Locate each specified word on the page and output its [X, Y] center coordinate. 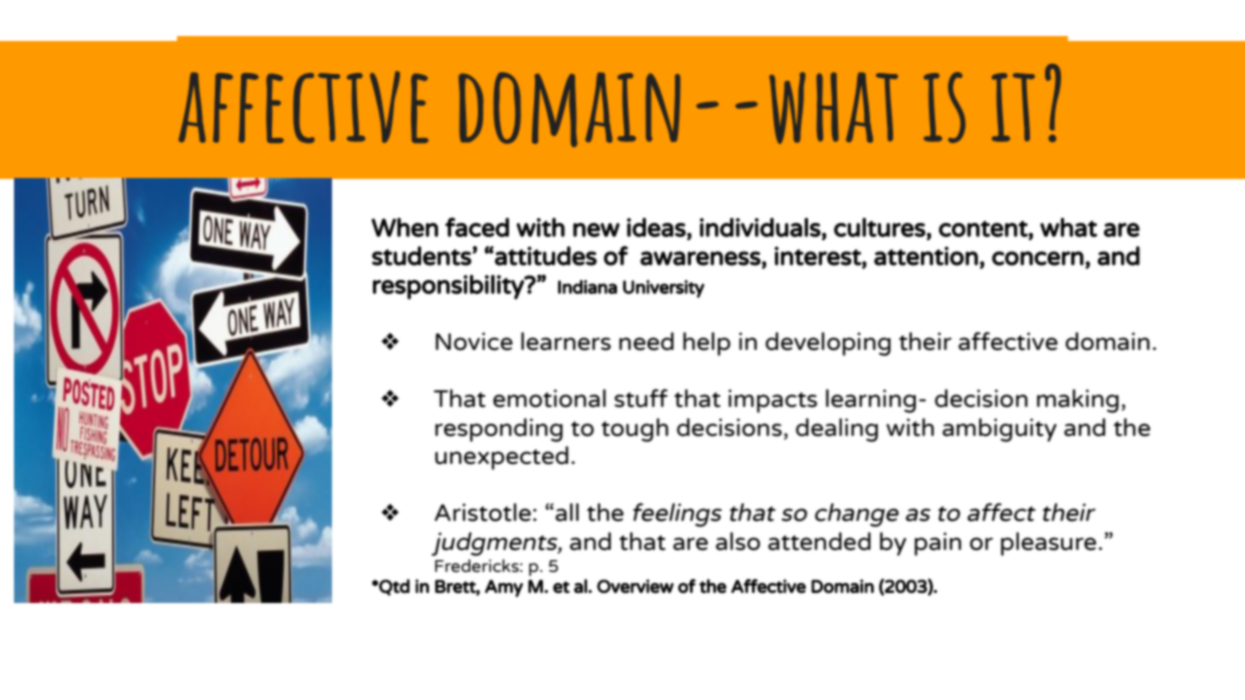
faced [477, 227]
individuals [760, 227]
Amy [504, 588]
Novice [474, 341]
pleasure [1048, 544]
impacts [772, 401]
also [738, 541]
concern [1038, 258]
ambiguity [999, 430]
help [707, 344]
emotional [549, 398]
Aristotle [483, 512]
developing [828, 344]
